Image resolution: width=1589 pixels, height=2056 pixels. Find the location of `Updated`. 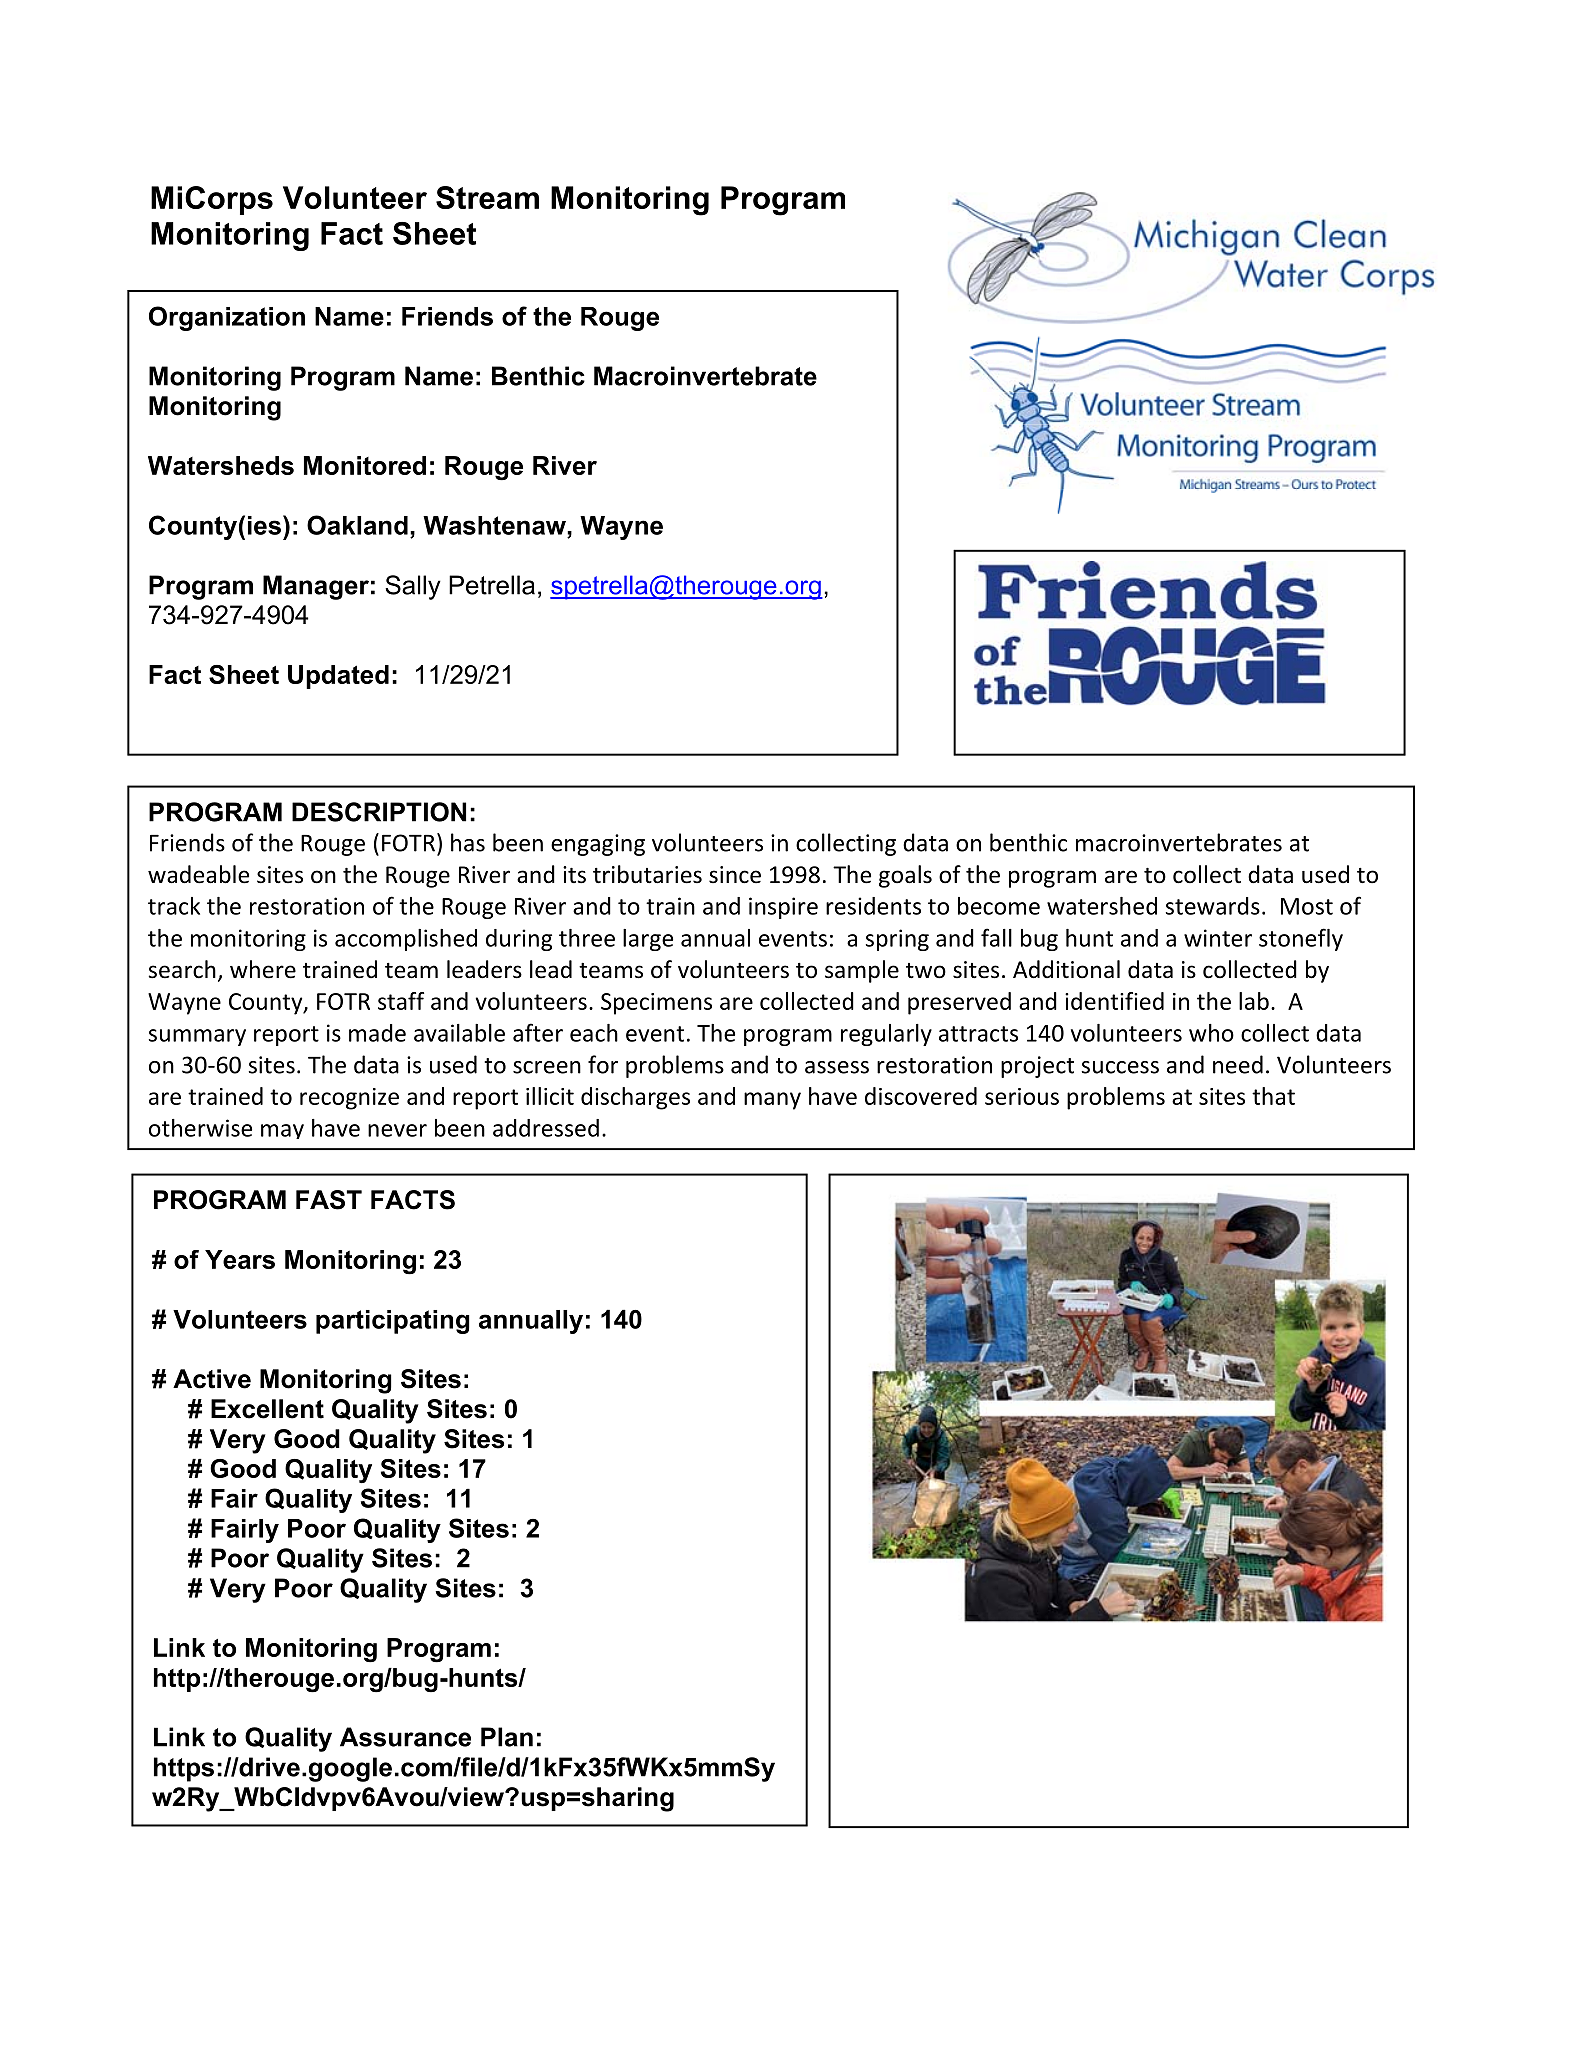

Updated is located at coordinates (338, 677).
